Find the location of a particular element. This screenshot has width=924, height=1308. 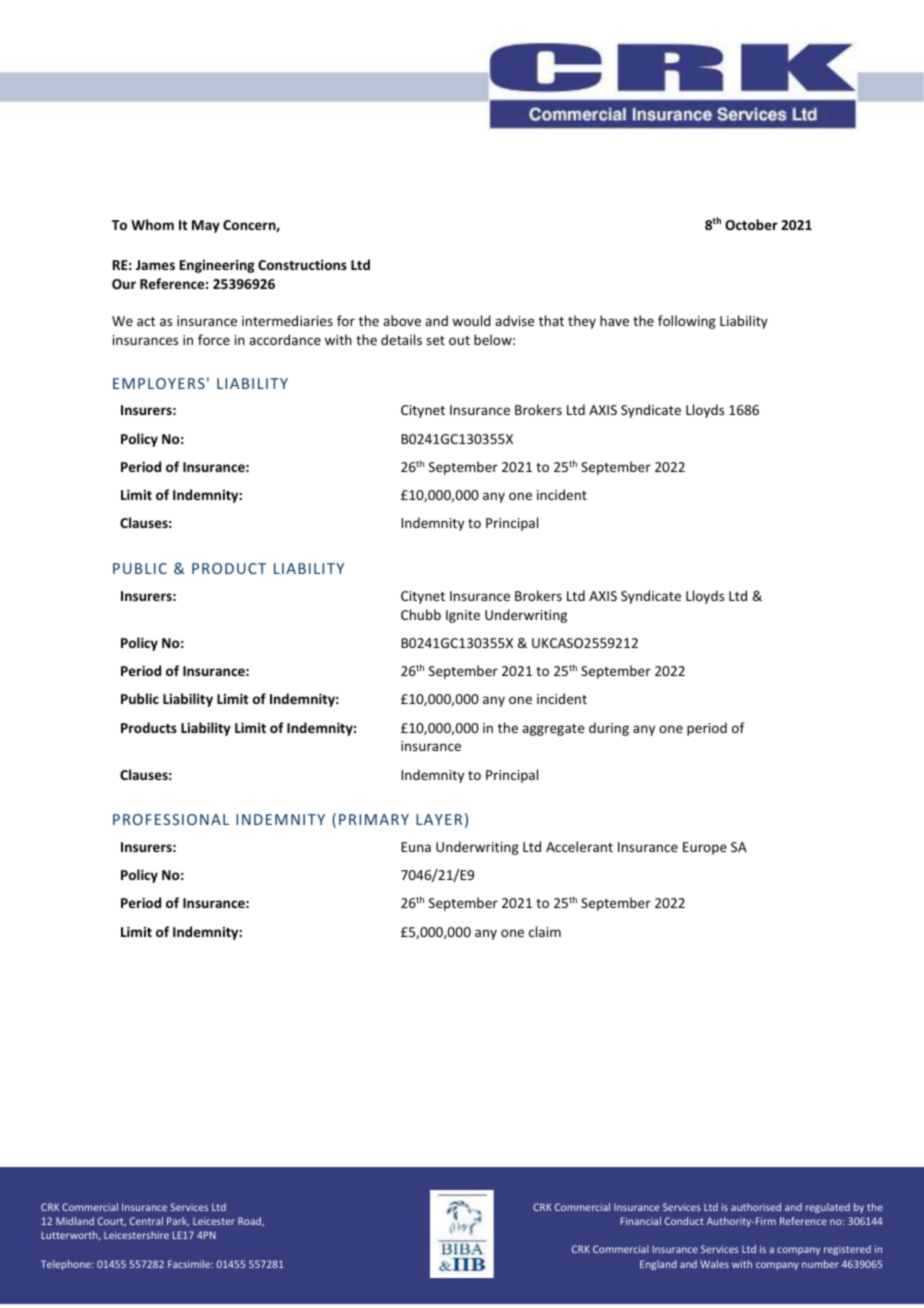

would is located at coordinates (471, 320).
